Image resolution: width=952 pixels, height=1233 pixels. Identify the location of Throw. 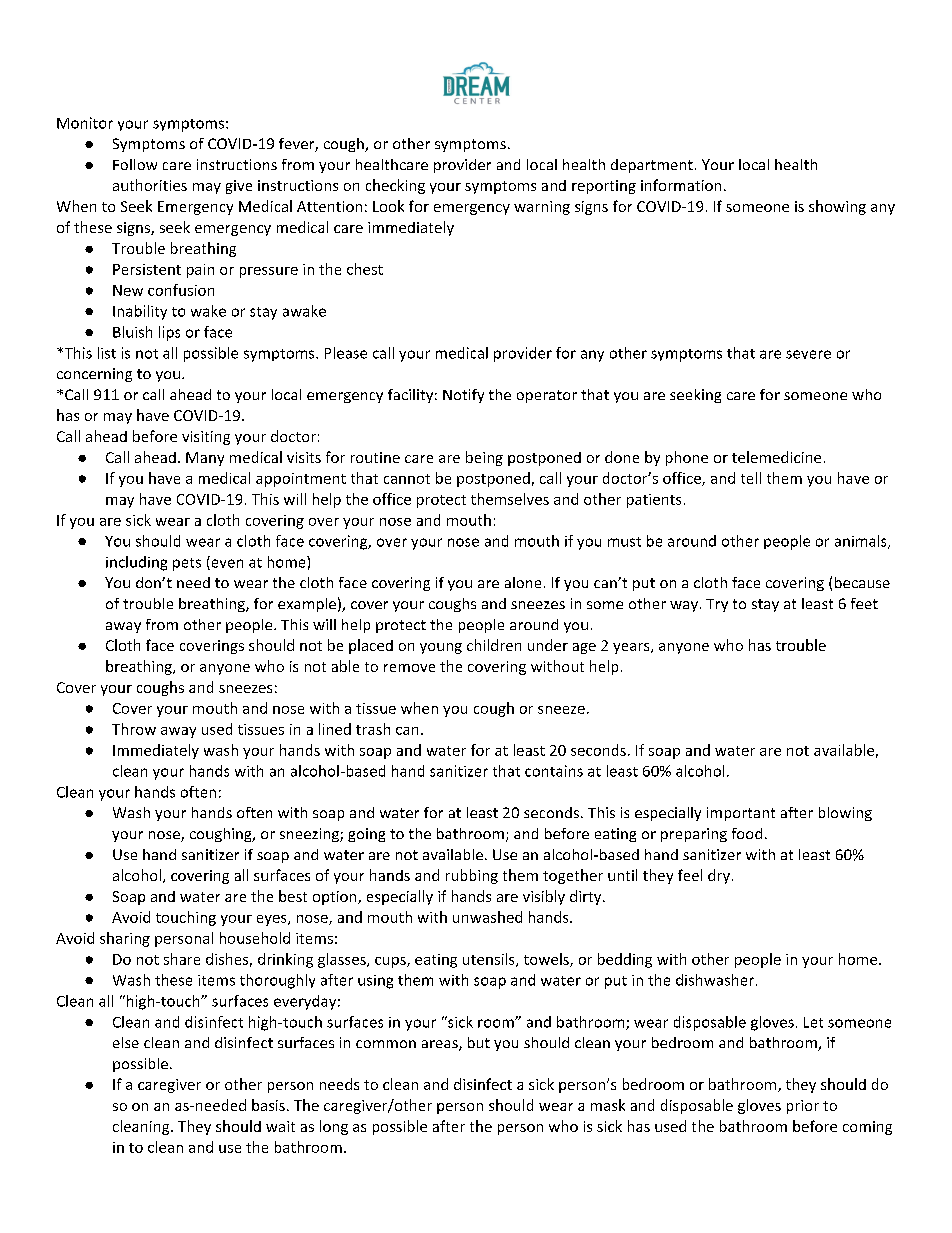
(134, 729).
